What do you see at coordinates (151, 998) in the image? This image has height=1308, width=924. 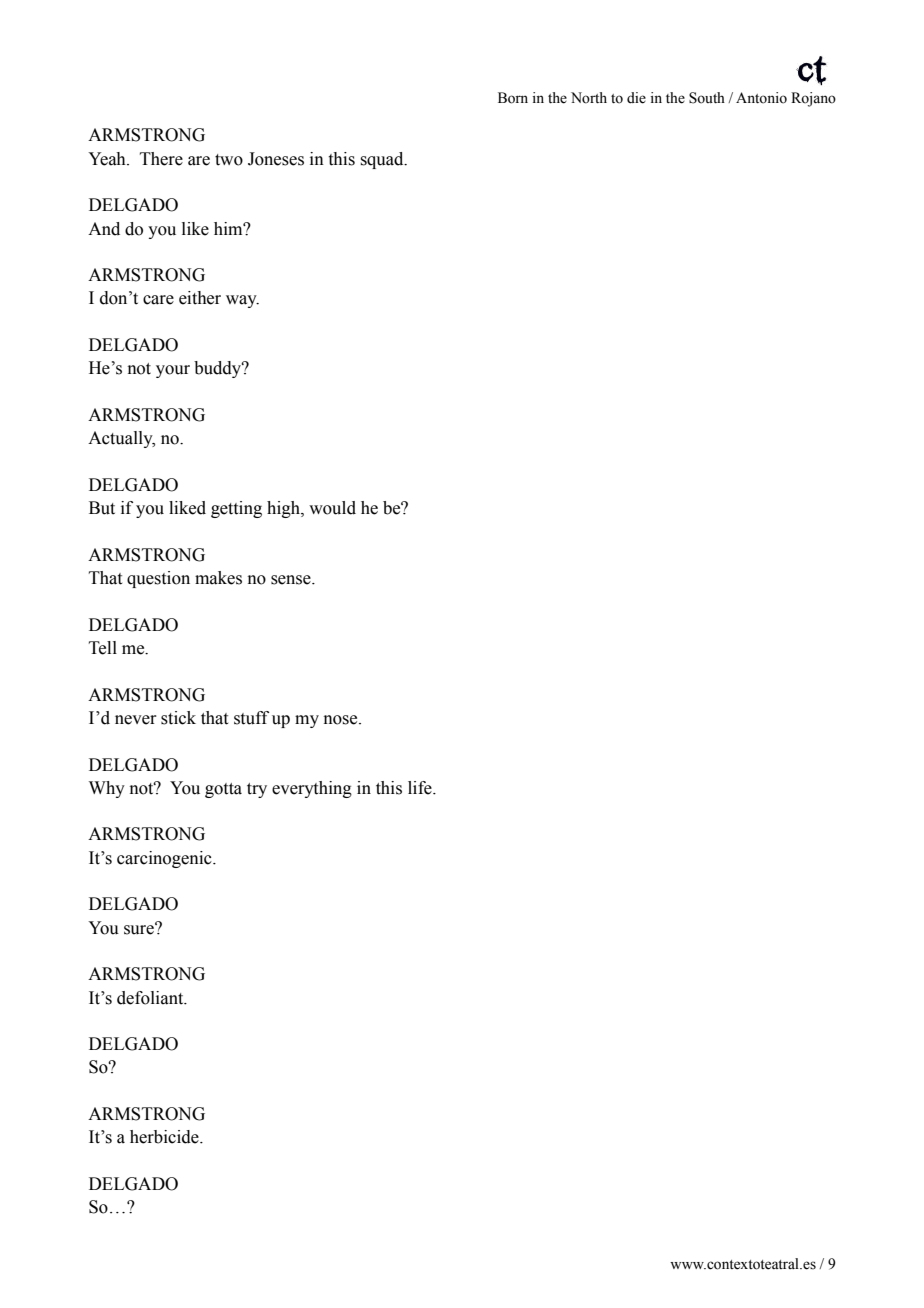 I see `defoliant` at bounding box center [151, 998].
